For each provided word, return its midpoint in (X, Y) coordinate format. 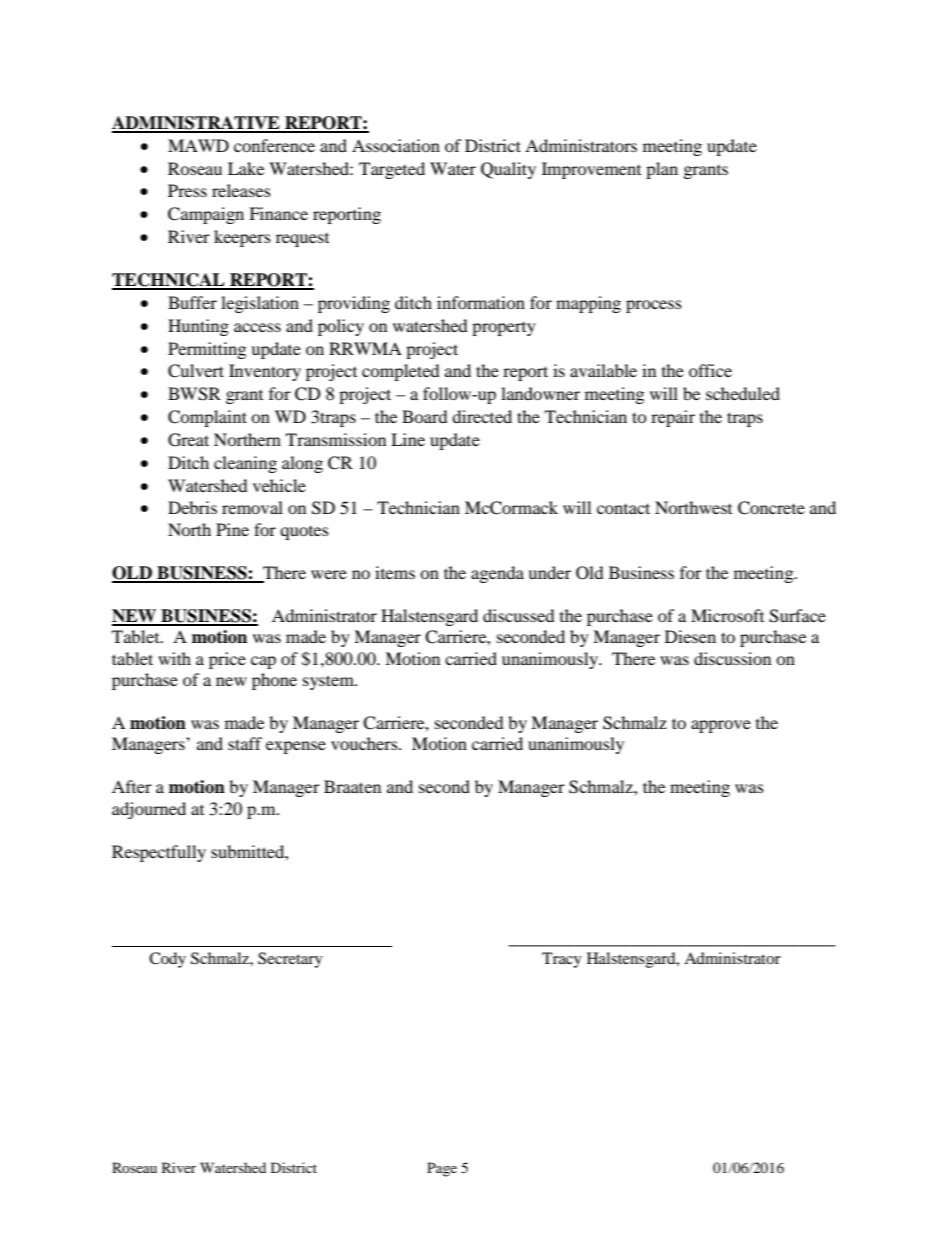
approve (721, 726)
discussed (519, 615)
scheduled (743, 393)
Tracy (562, 960)
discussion (732, 658)
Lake (246, 168)
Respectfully (159, 853)
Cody (167, 960)
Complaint (207, 418)
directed (482, 416)
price (227, 660)
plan (662, 170)
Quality (508, 170)
